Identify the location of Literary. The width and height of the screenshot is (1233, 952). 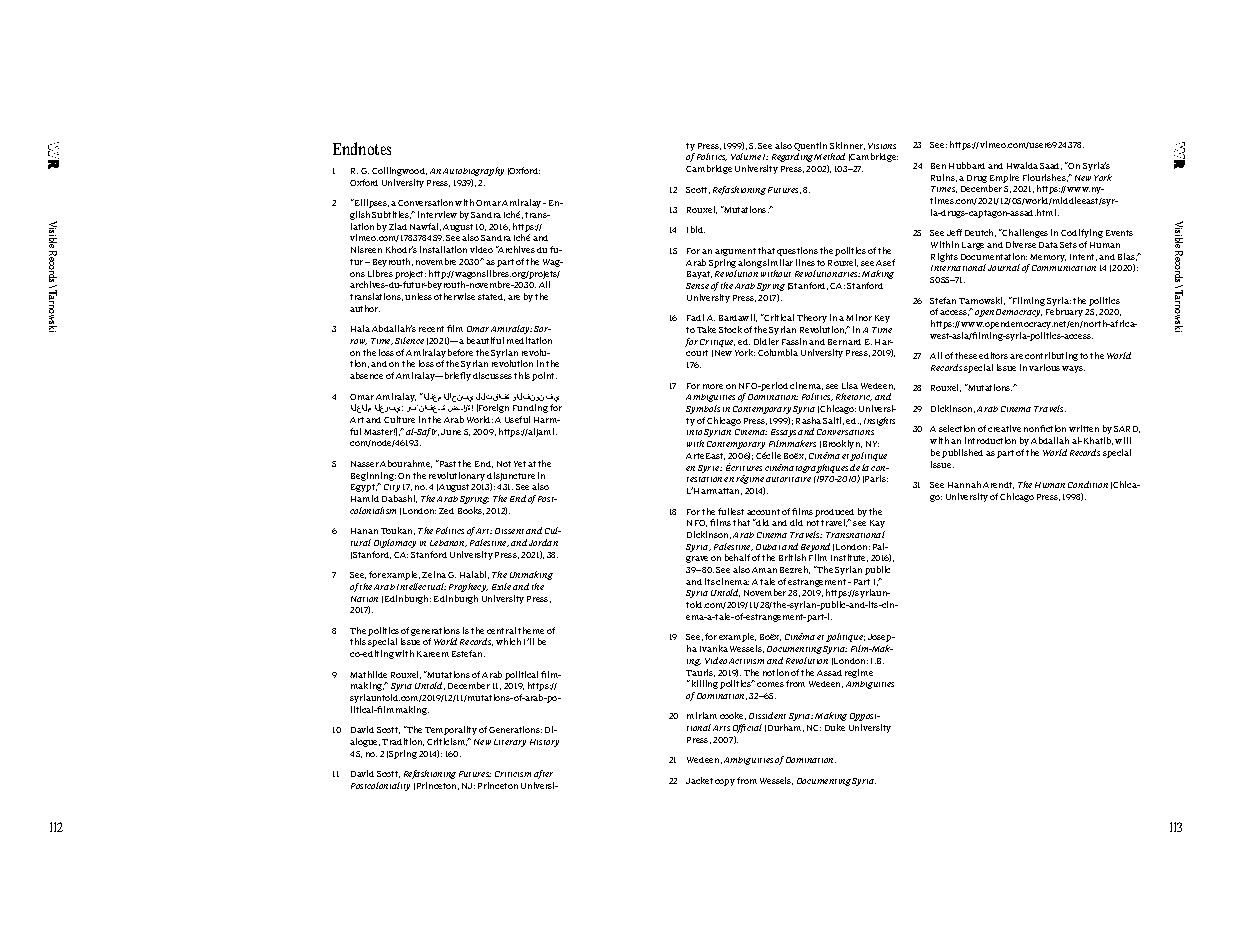
(510, 743).
